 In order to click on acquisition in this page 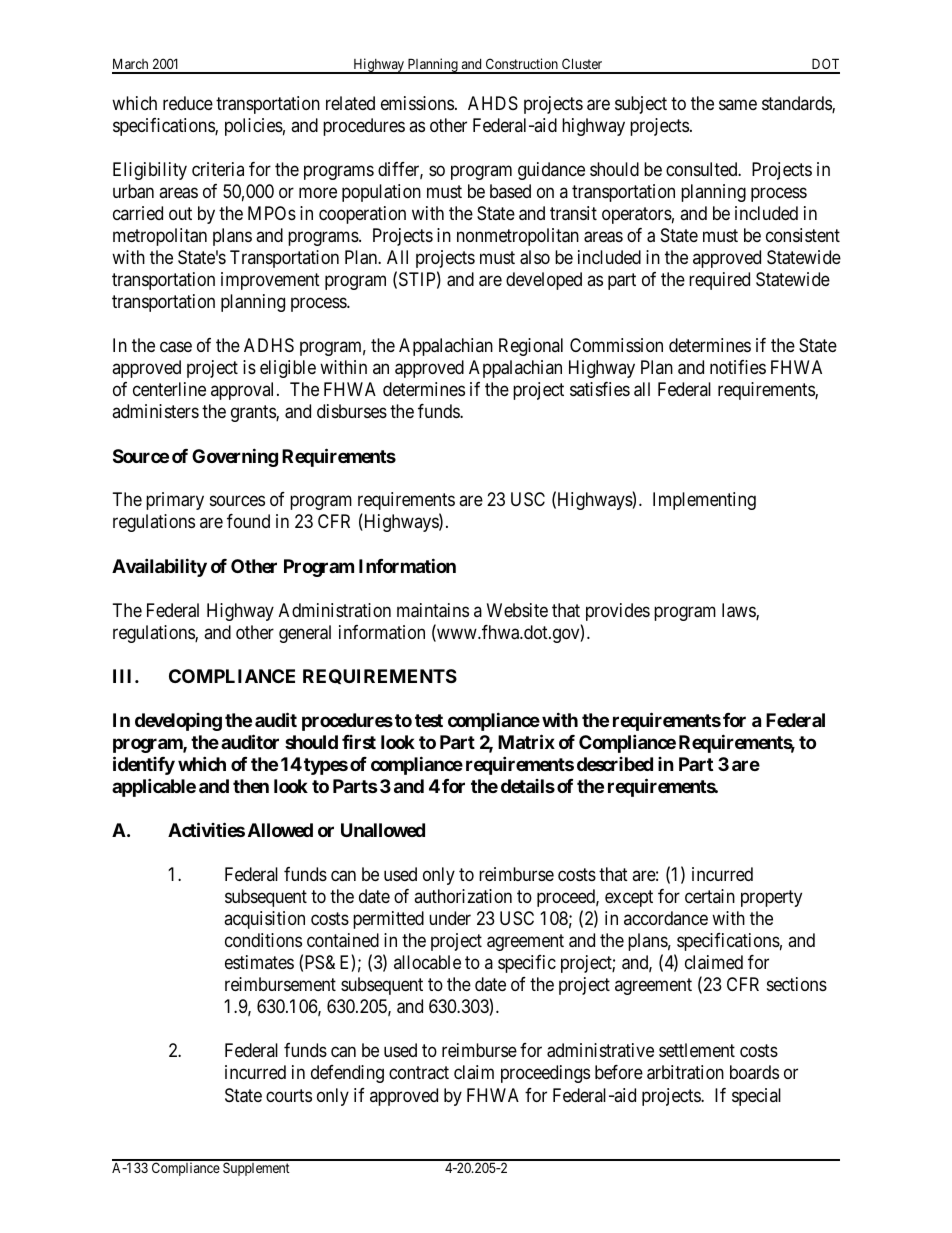, I will do `click(264, 920)`.
